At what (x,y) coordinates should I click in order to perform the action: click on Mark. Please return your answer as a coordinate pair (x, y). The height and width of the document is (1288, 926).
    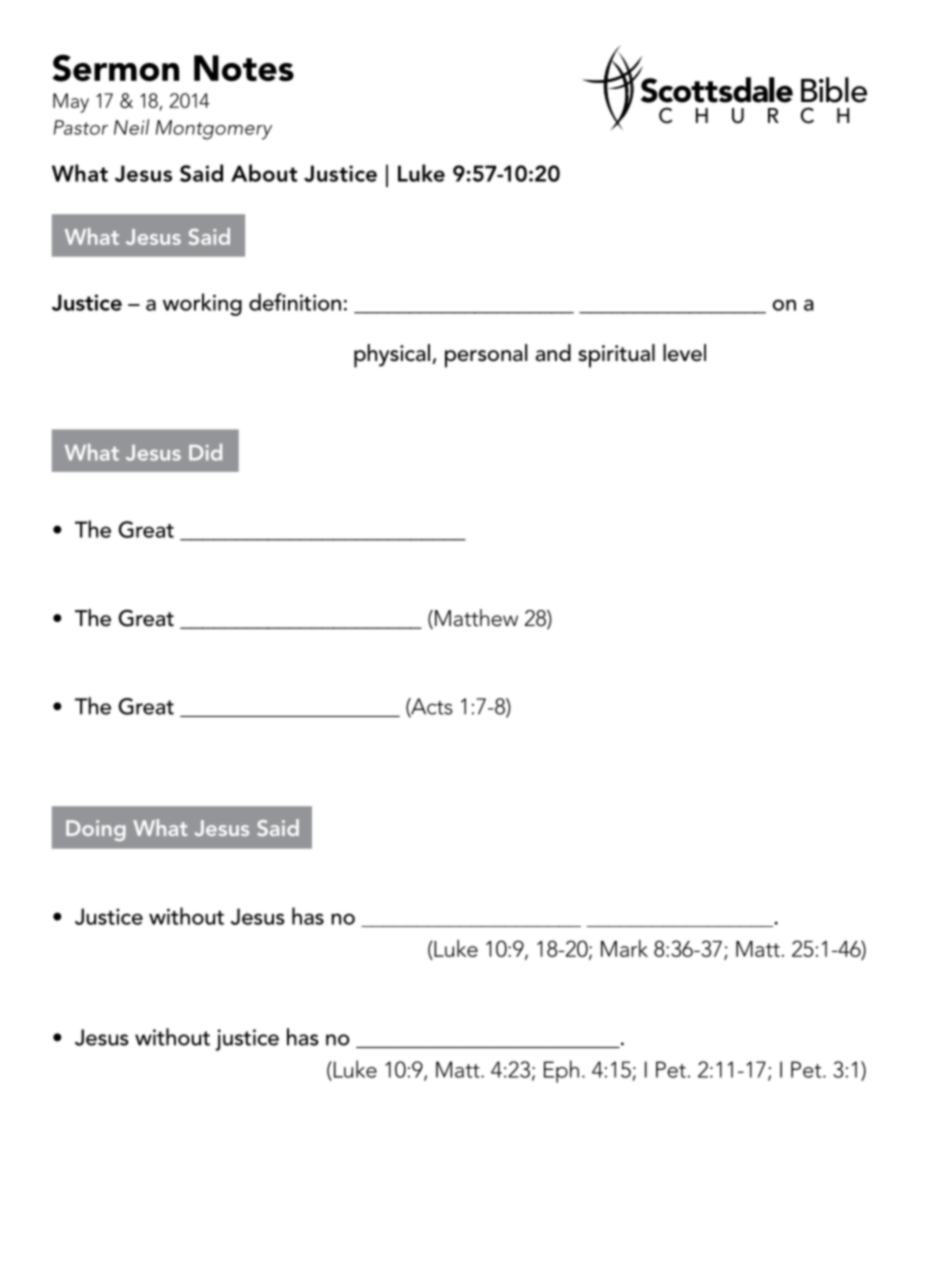
    Looking at the image, I should click on (624, 948).
